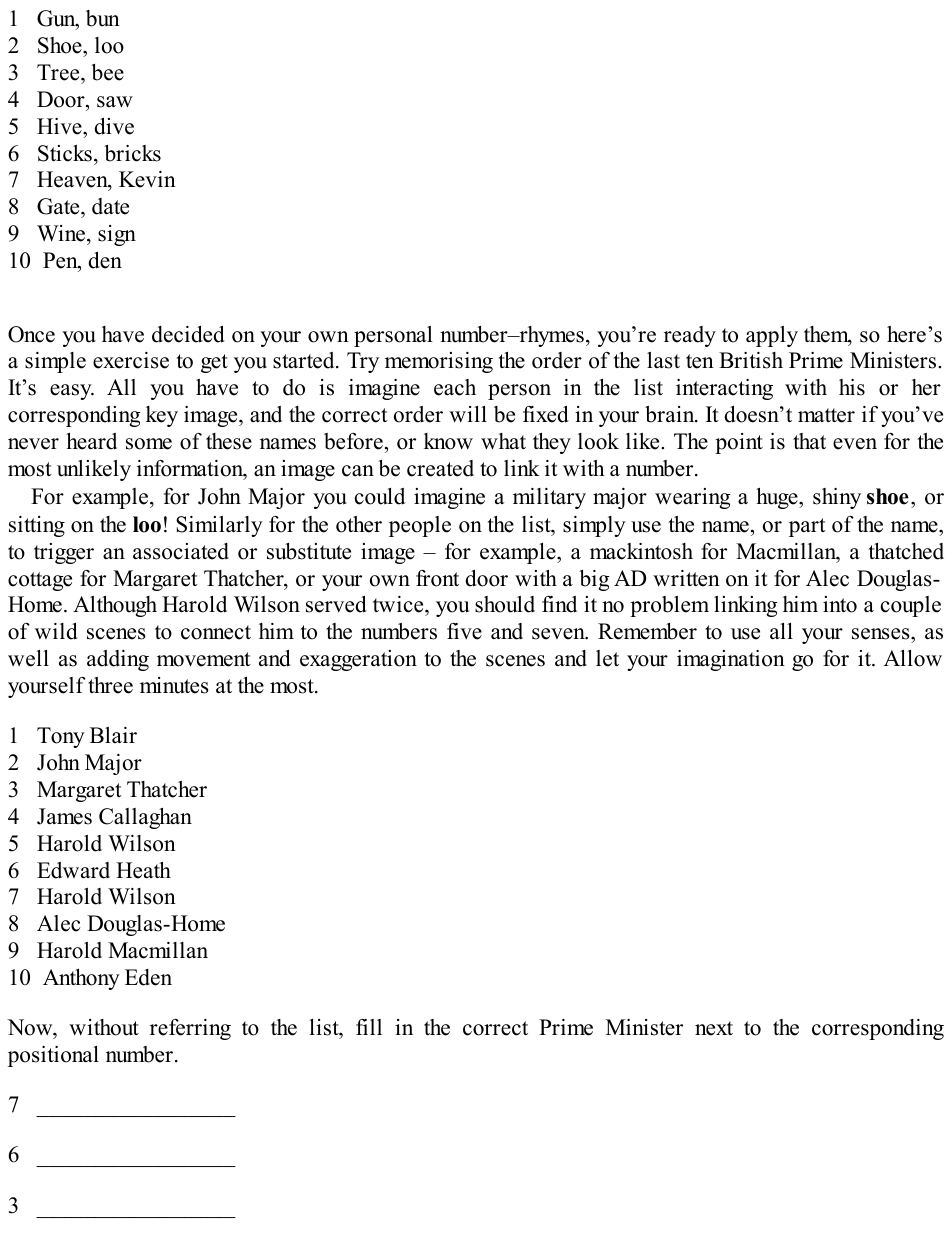  Describe the element at coordinates (190, 1029) in the document. I see `referring` at that location.
